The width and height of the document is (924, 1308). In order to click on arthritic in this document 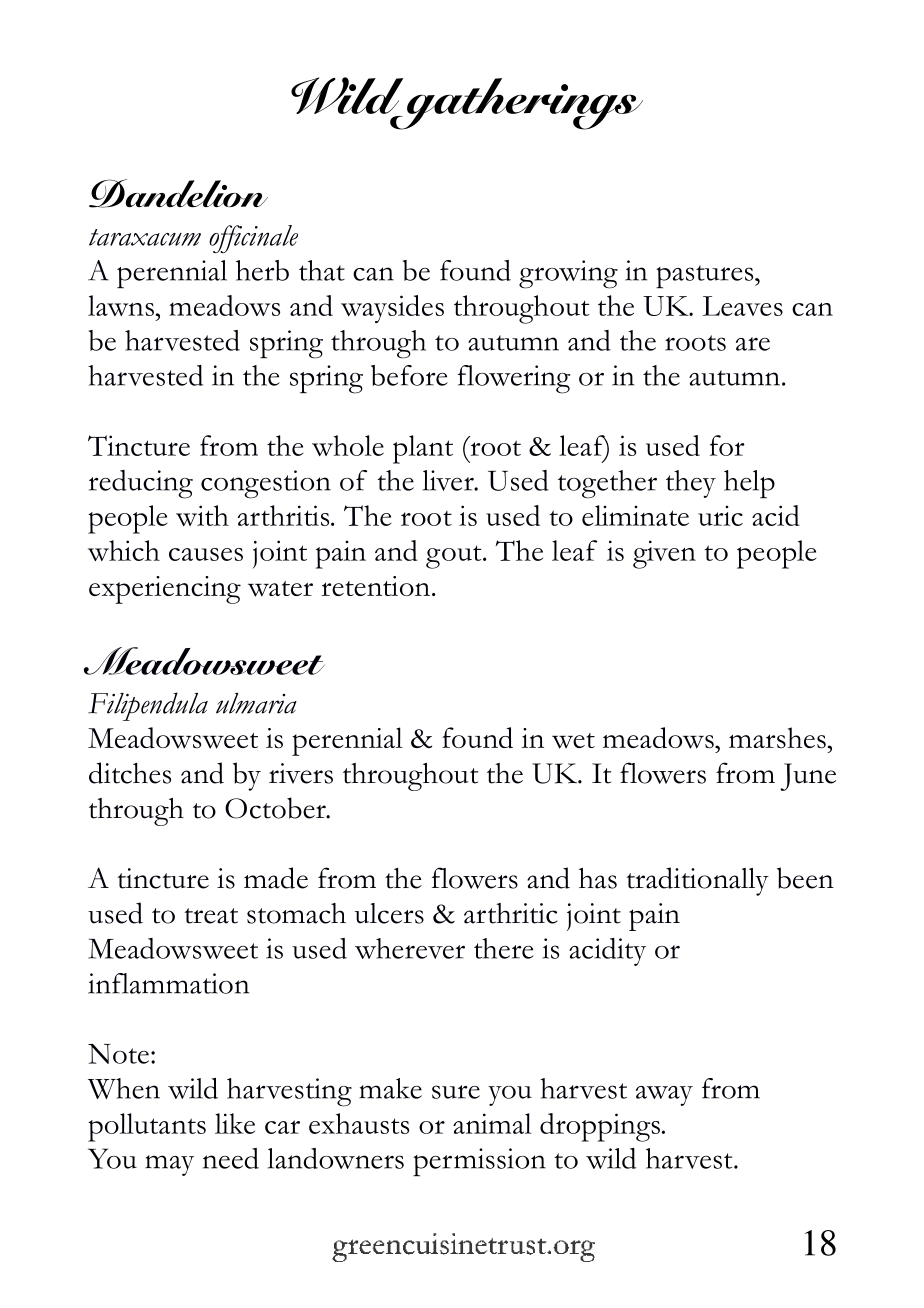, I will do `click(511, 913)`.
